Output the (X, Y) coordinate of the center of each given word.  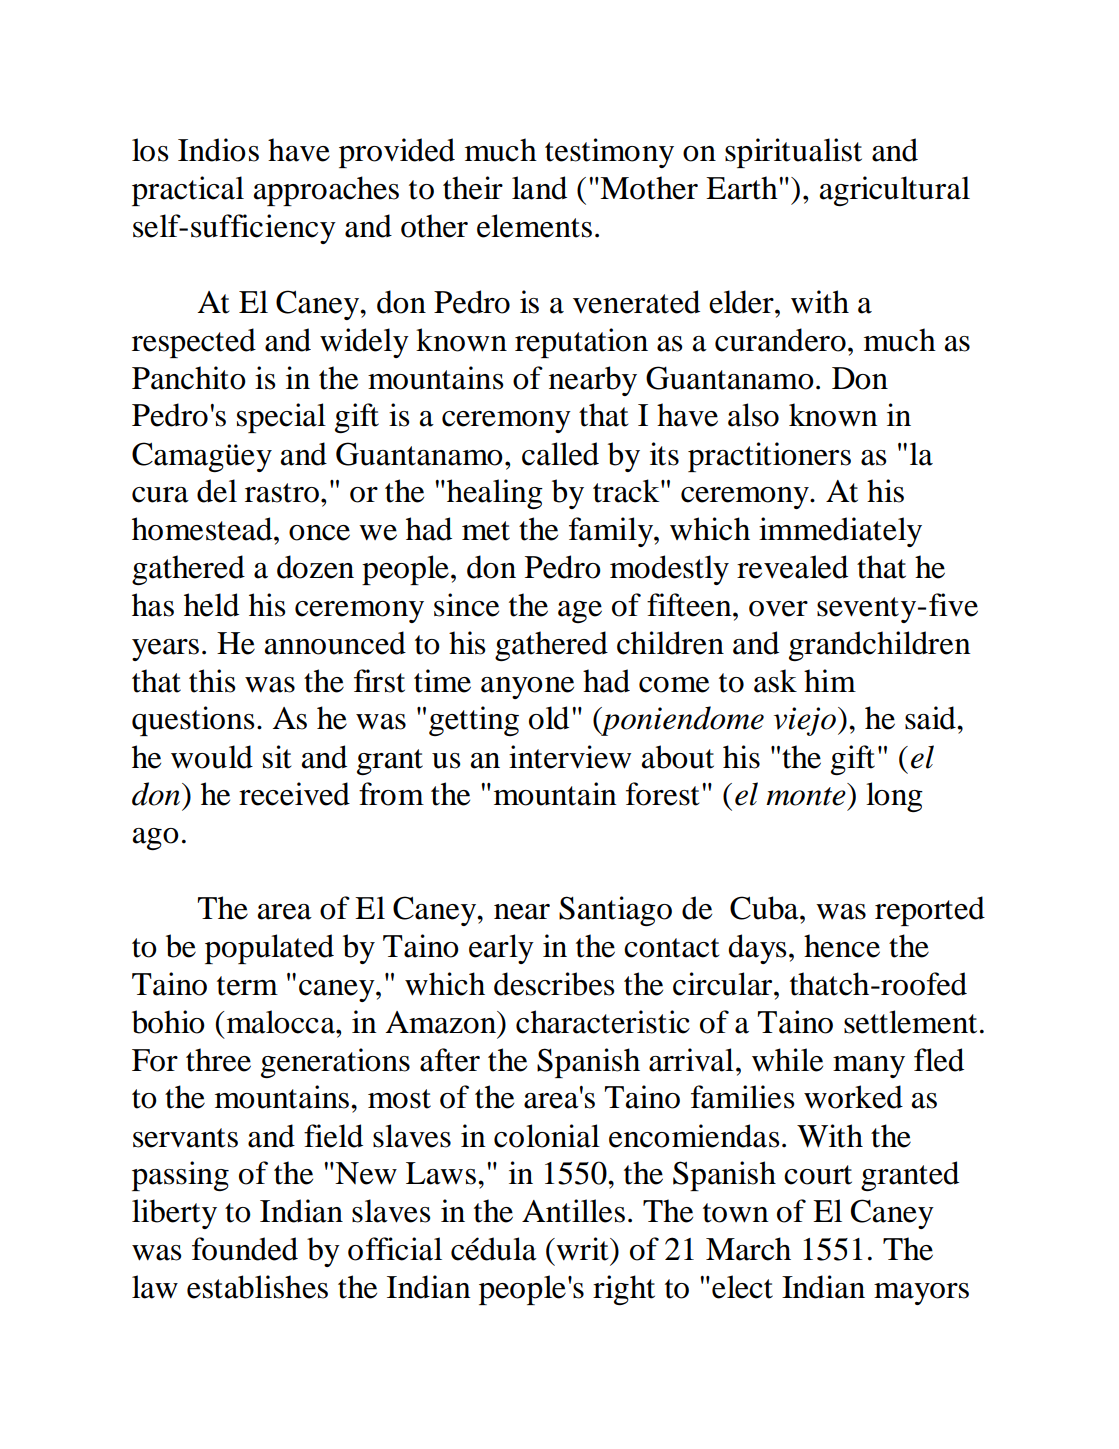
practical (188, 191)
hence (842, 946)
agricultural (895, 191)
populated (269, 949)
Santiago (615, 911)
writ (582, 1249)
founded (245, 1249)
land (539, 188)
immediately (840, 532)
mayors (921, 1294)
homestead (203, 529)
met (486, 531)
